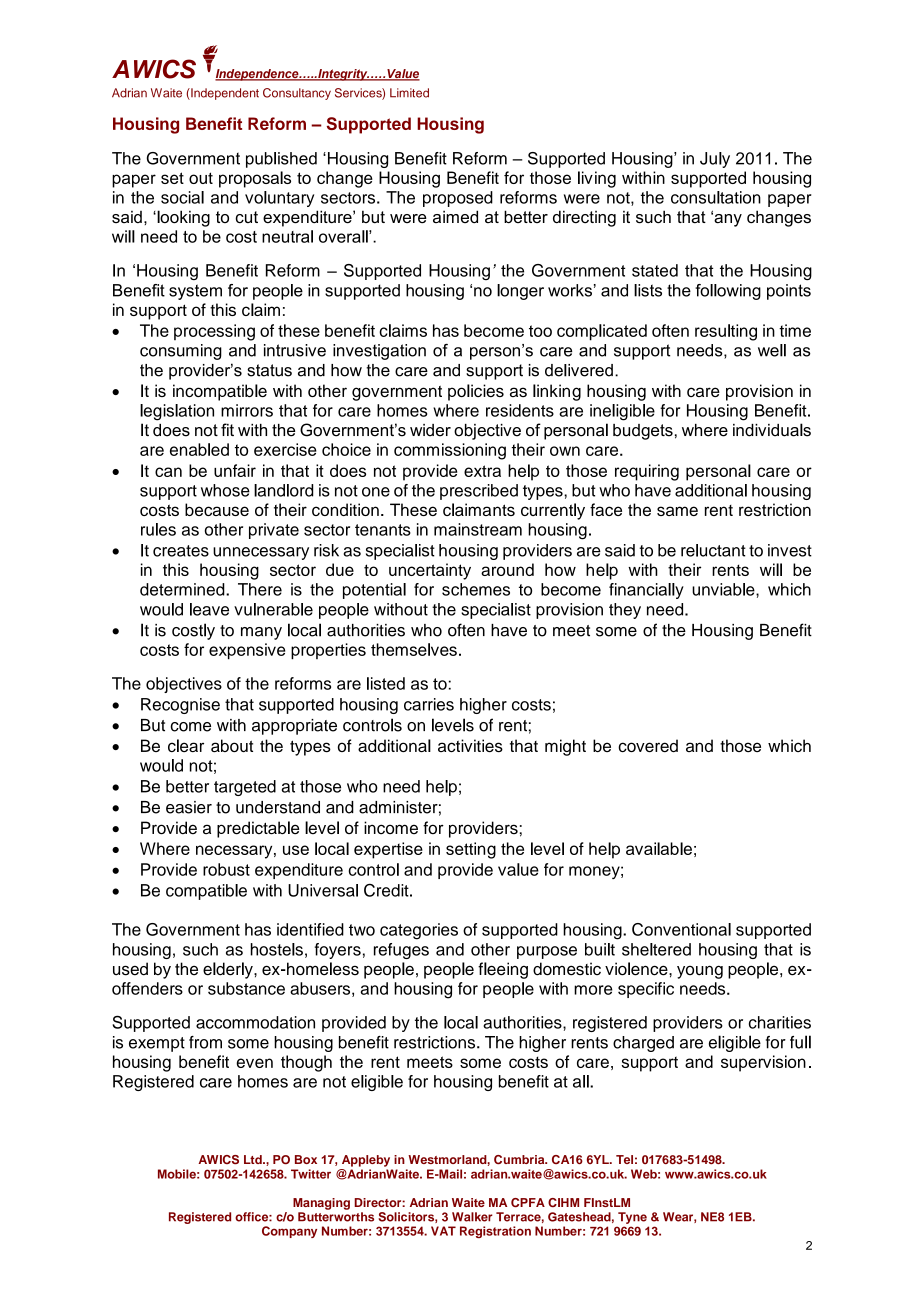 This page has height=1307, width=924. What do you see at coordinates (772, 430) in the page?
I see `individuals` at bounding box center [772, 430].
